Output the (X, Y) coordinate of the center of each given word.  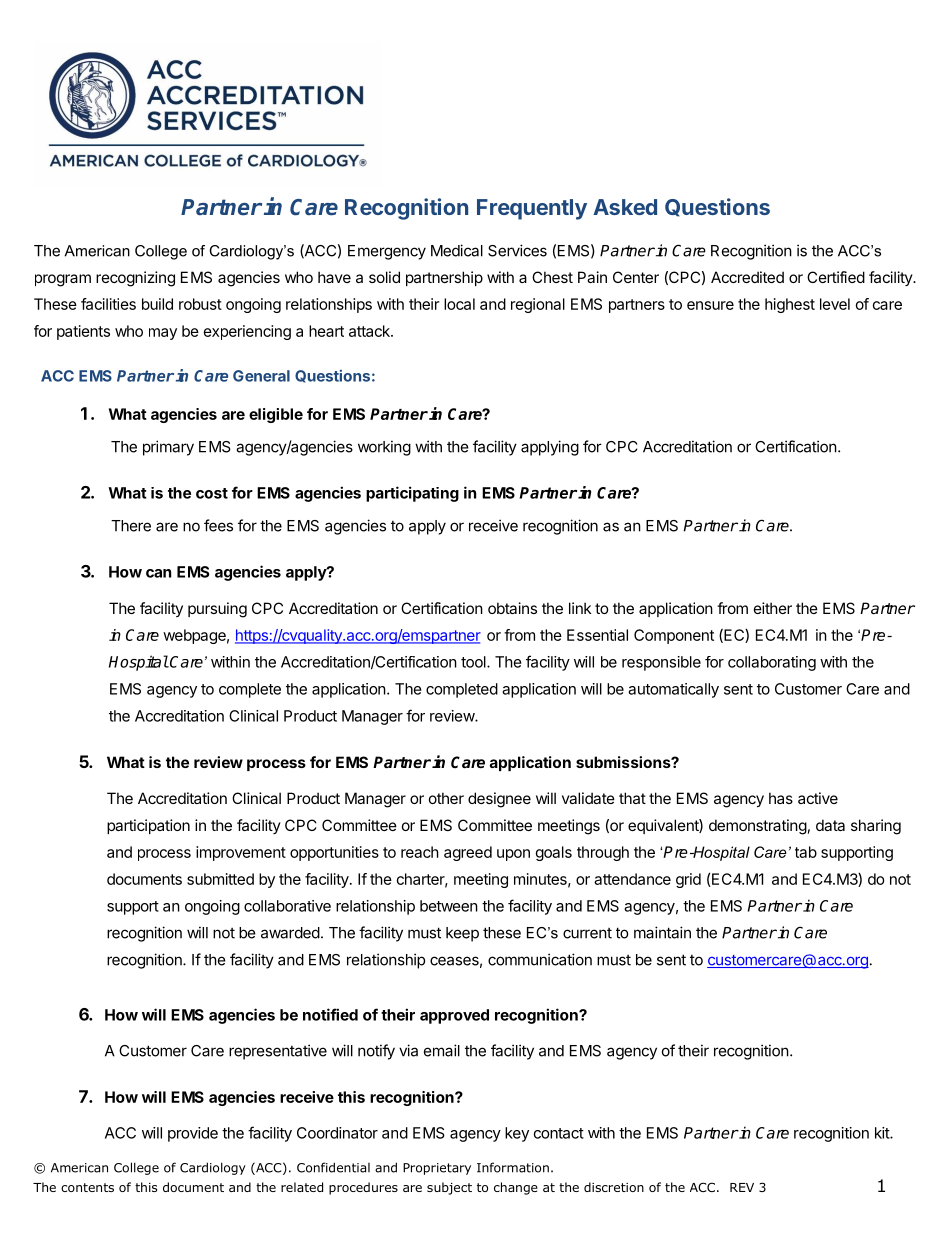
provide (193, 1134)
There (131, 526)
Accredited (747, 277)
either (773, 608)
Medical (457, 250)
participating (412, 494)
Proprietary (437, 1169)
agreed (468, 853)
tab (806, 852)
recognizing (135, 279)
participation (148, 826)
